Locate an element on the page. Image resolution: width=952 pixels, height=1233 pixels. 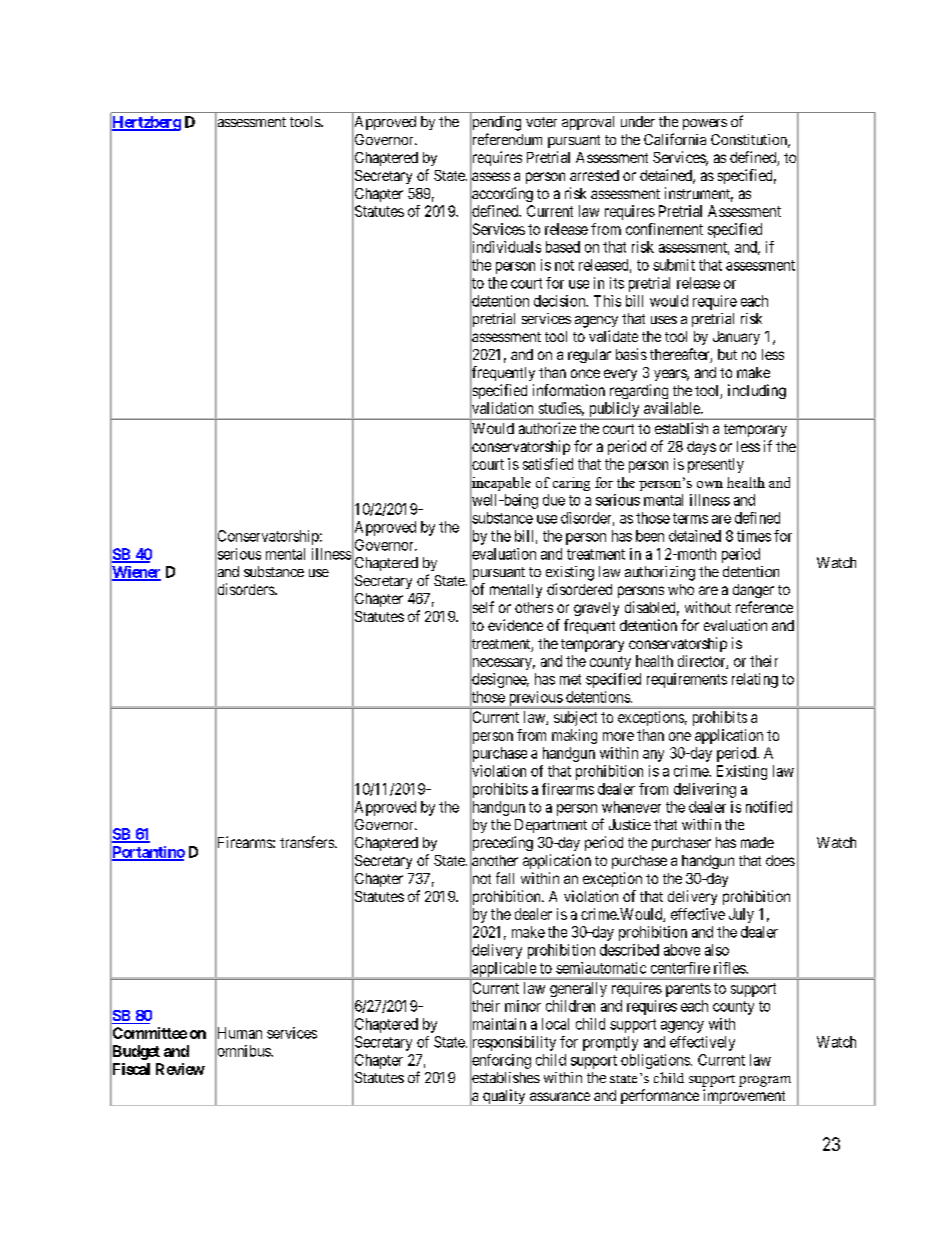
authorize is located at coordinates (547, 428).
